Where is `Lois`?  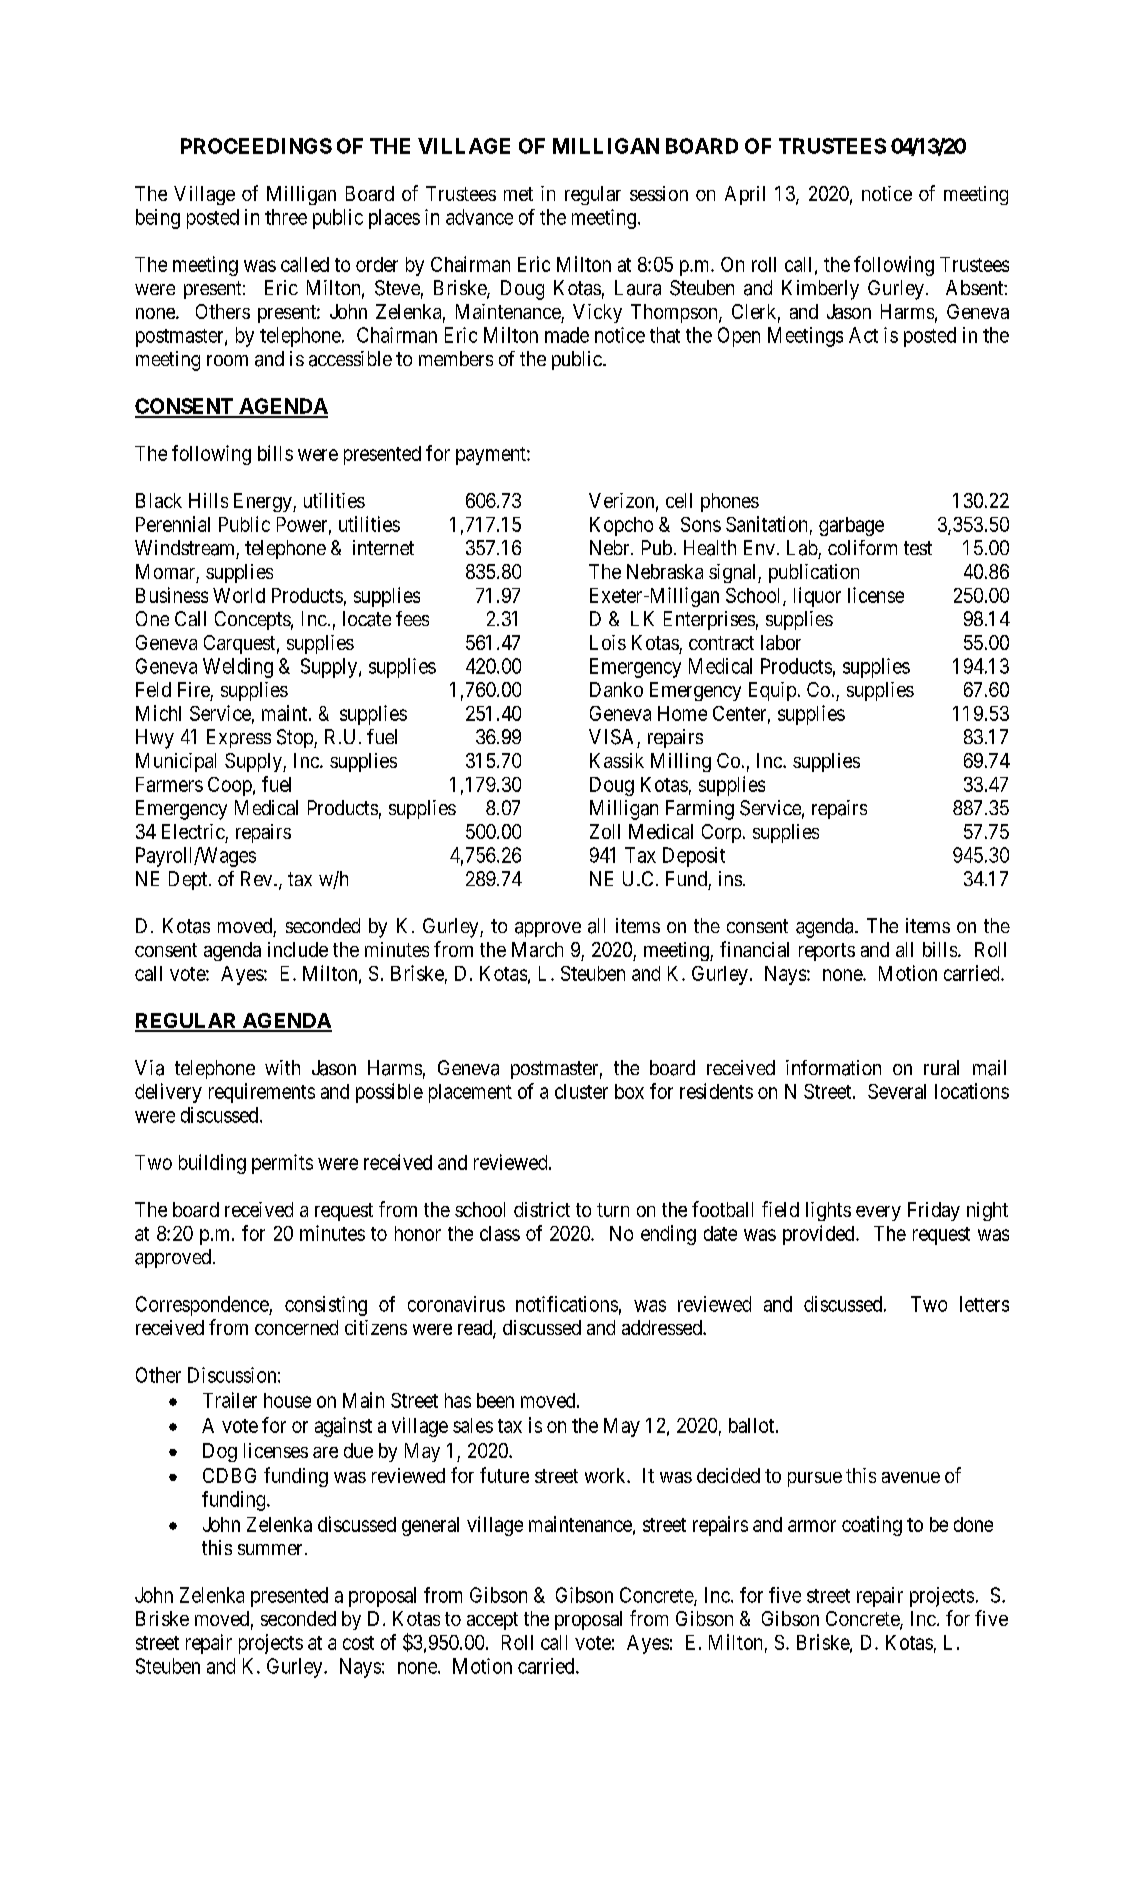 Lois is located at coordinates (608, 642).
